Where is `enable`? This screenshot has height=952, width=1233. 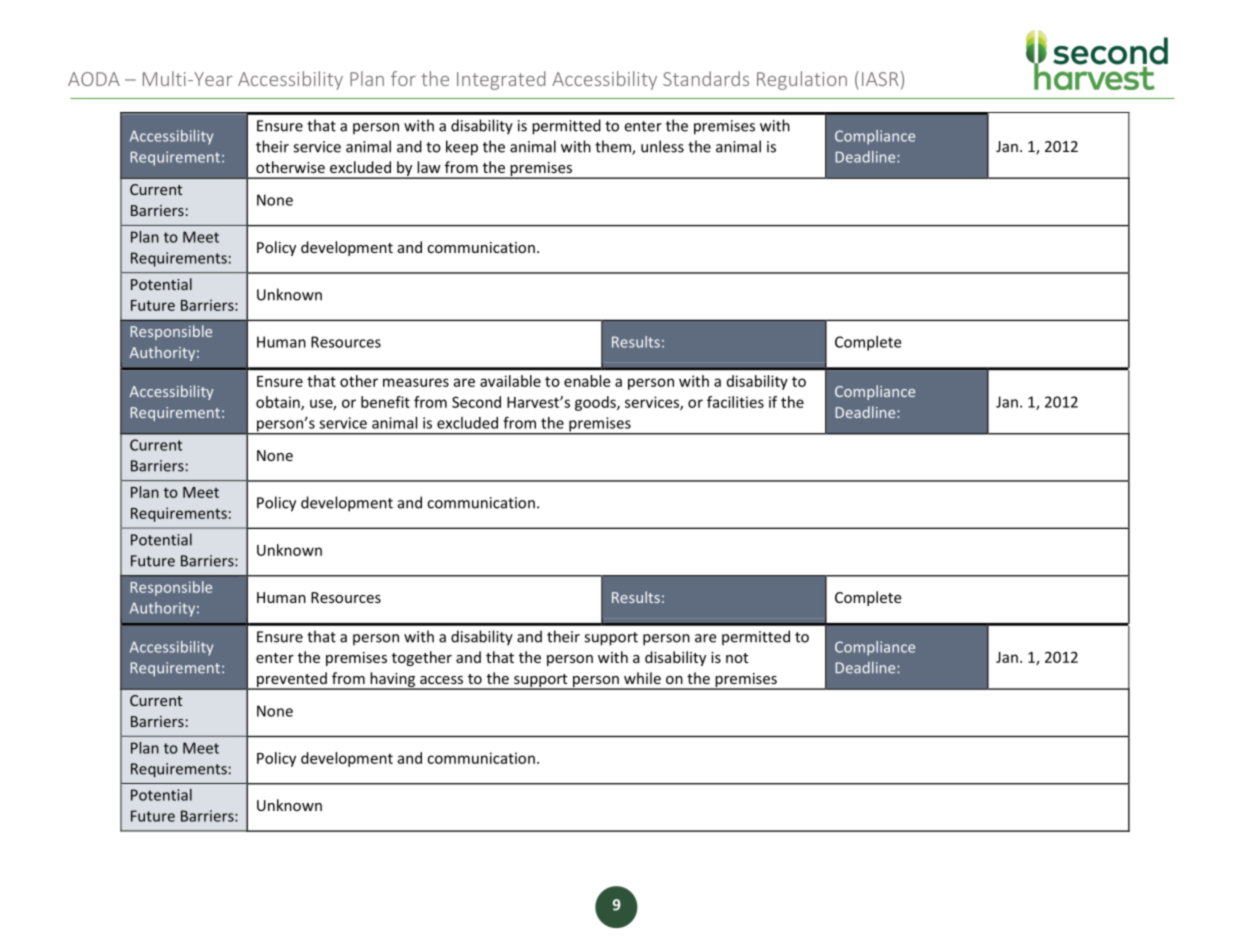
enable is located at coordinates (587, 381).
